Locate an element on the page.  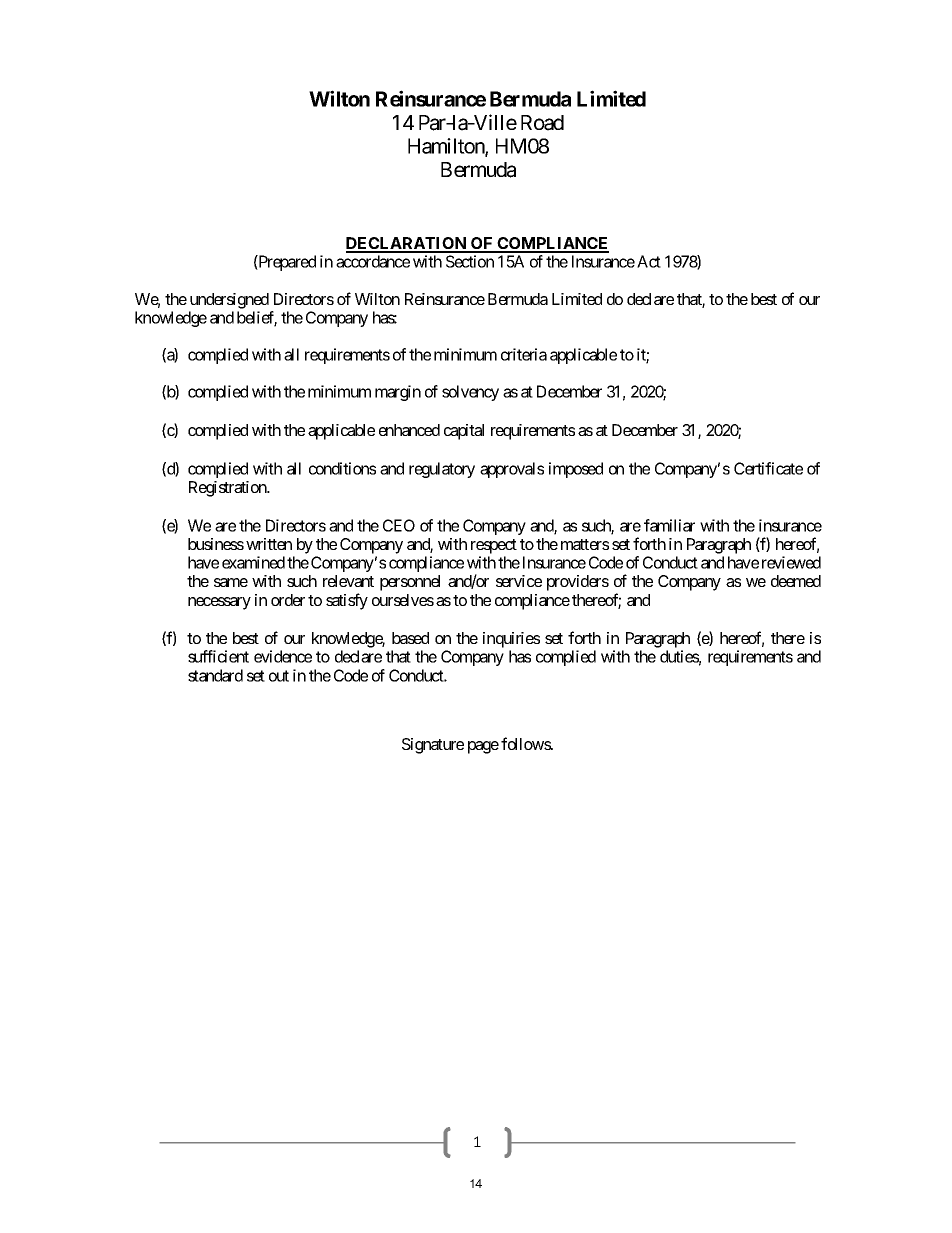
Certificate is located at coordinates (768, 468).
